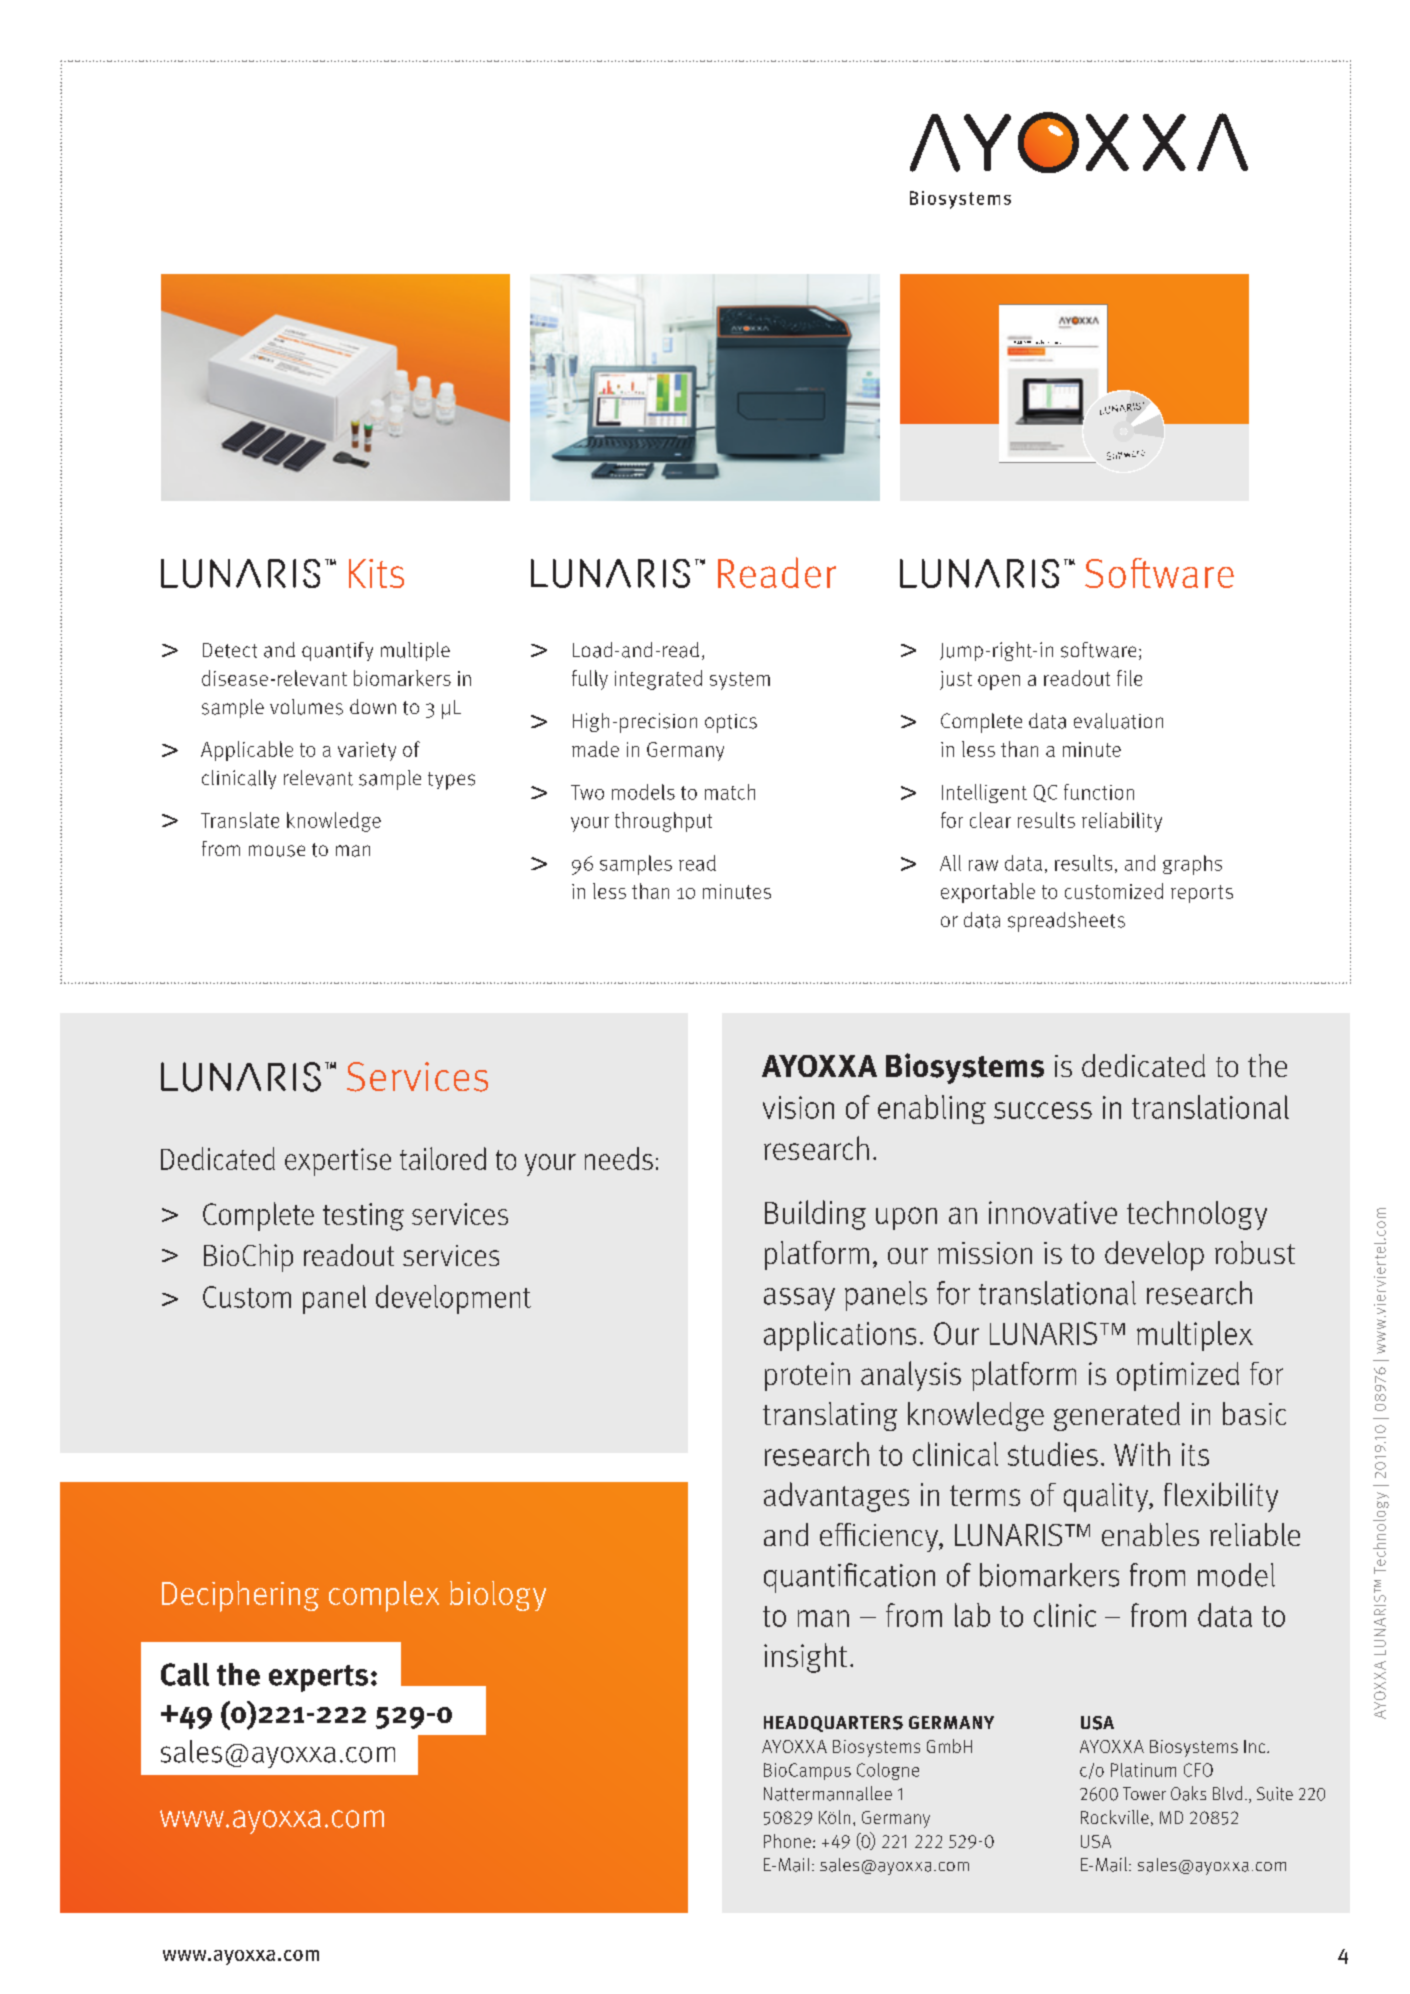 The image size is (1410, 1994). Describe the element at coordinates (384, 1596) in the image. I see `complex` at that location.
